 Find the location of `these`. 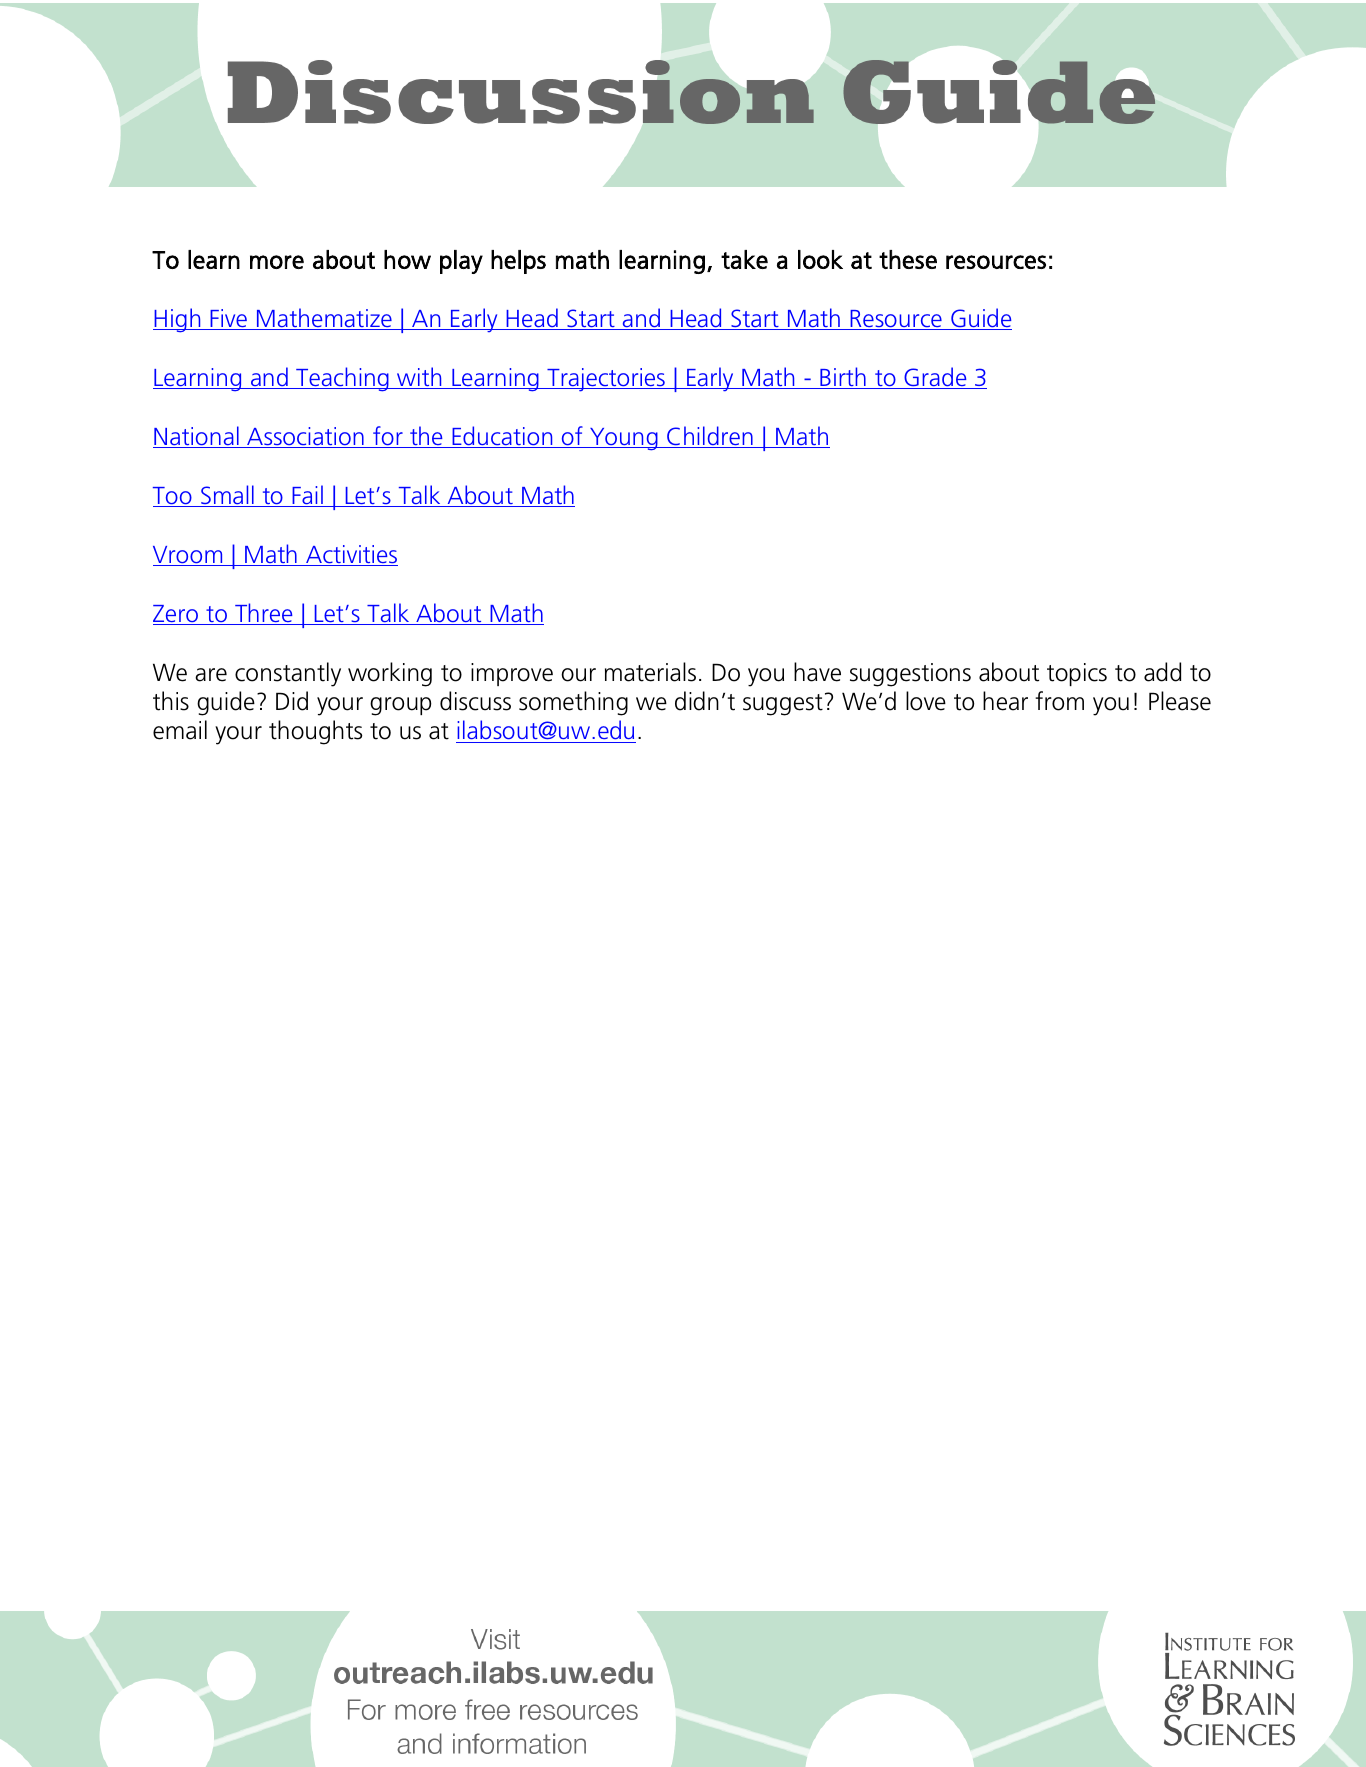

these is located at coordinates (908, 259).
